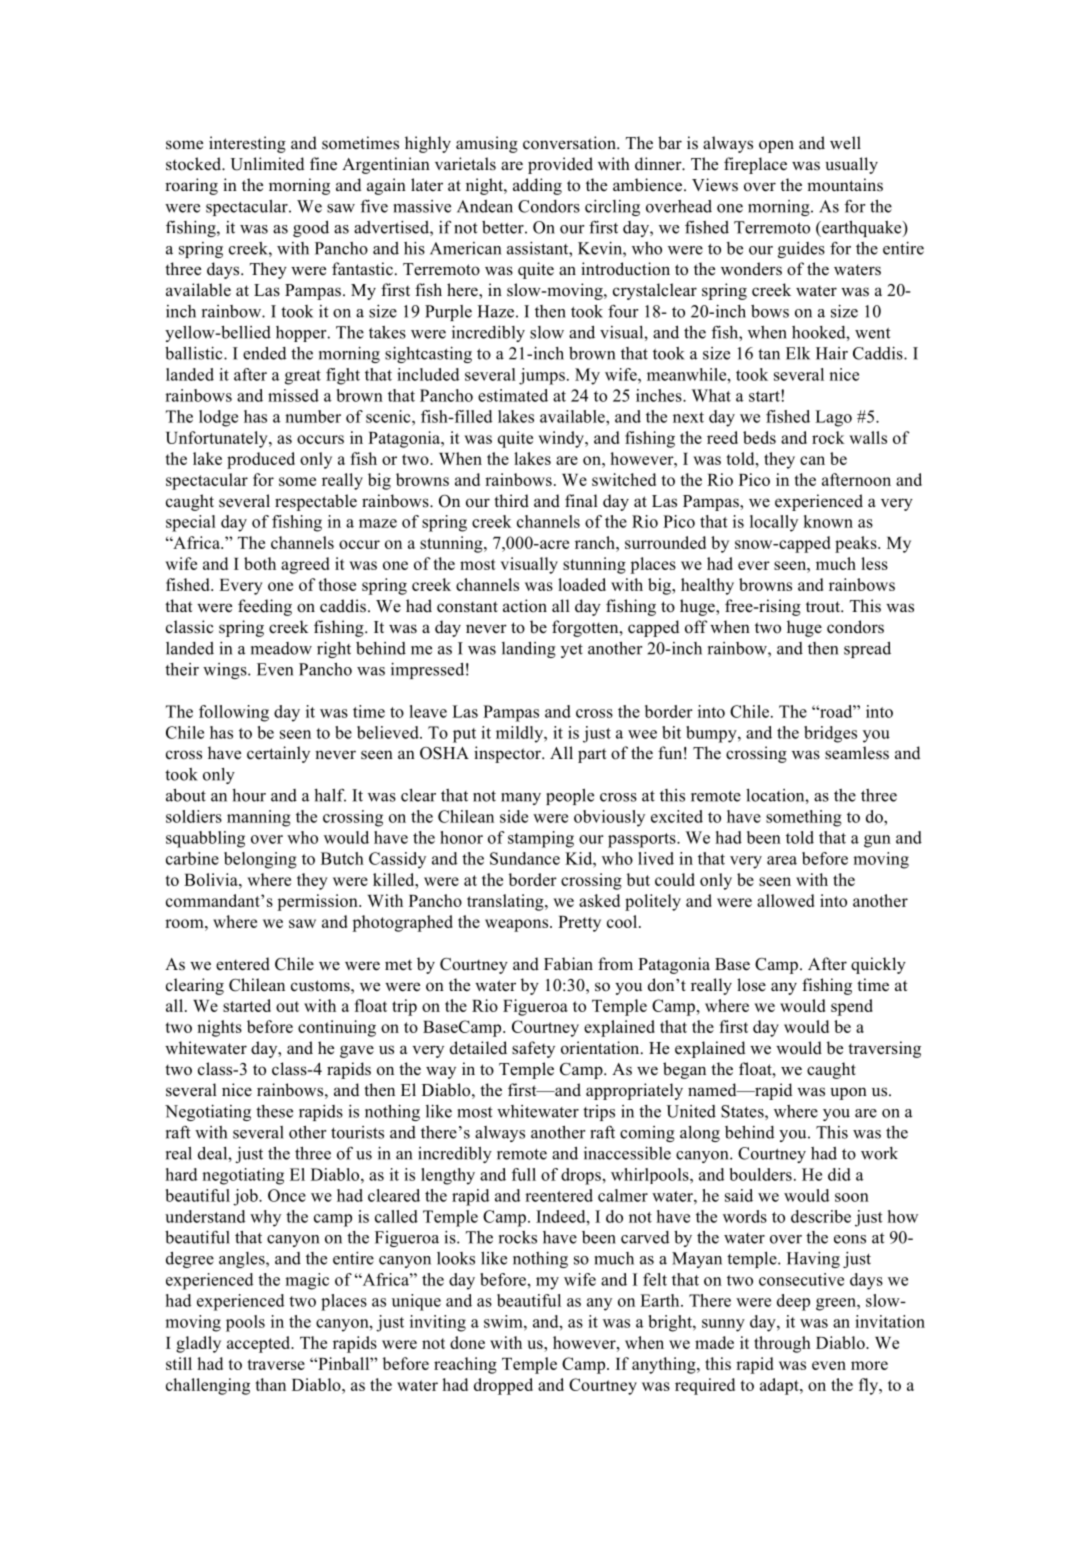 This screenshot has width=1090, height=1541. Describe the element at coordinates (318, 902) in the screenshot. I see `permission` at that location.
